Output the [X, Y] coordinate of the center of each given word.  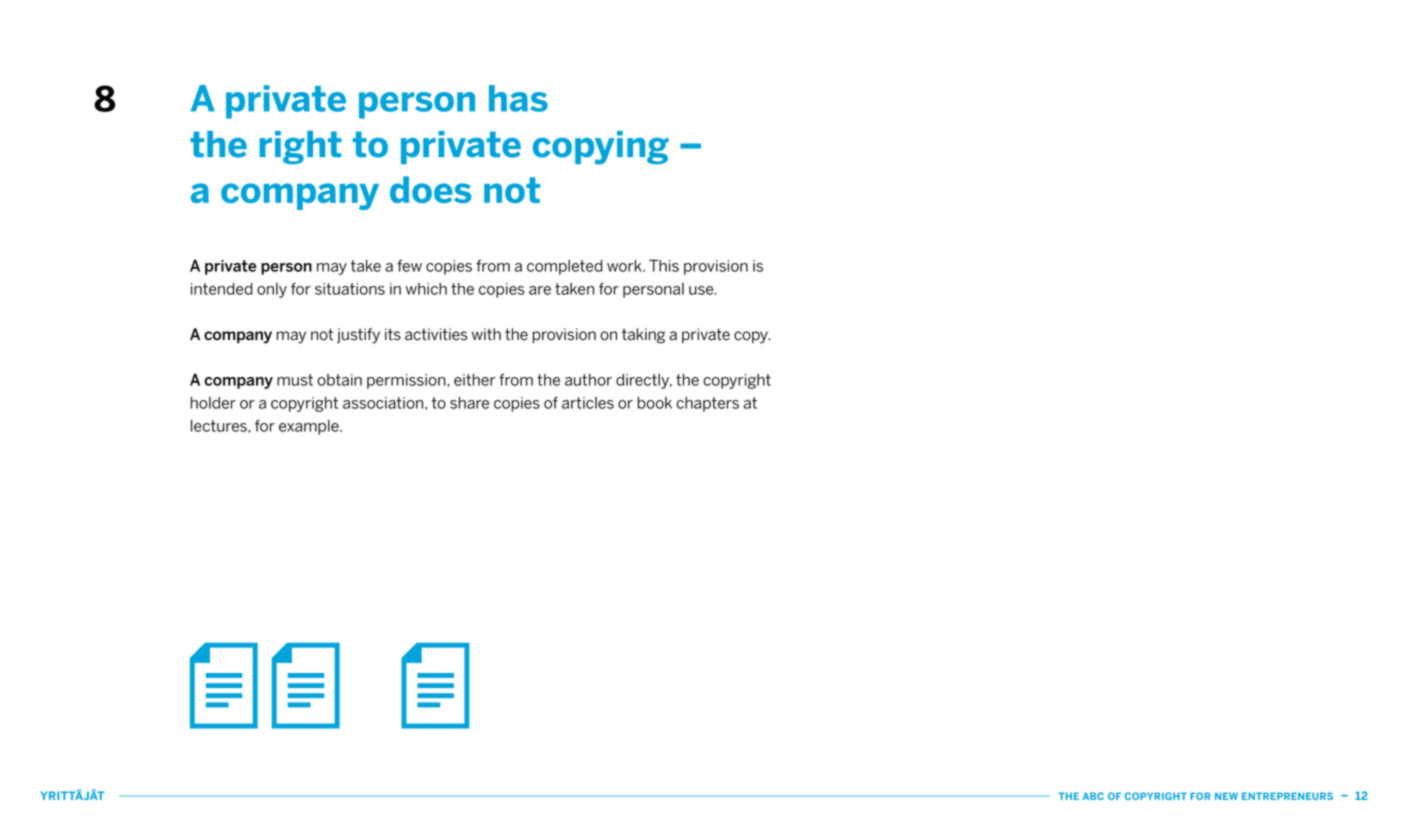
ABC [1093, 796]
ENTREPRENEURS [1287, 796]
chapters [707, 404]
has [518, 98]
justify [358, 336]
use [702, 290]
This [664, 265]
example [310, 427]
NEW [1226, 796]
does [430, 189]
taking [643, 336]
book [655, 403]
